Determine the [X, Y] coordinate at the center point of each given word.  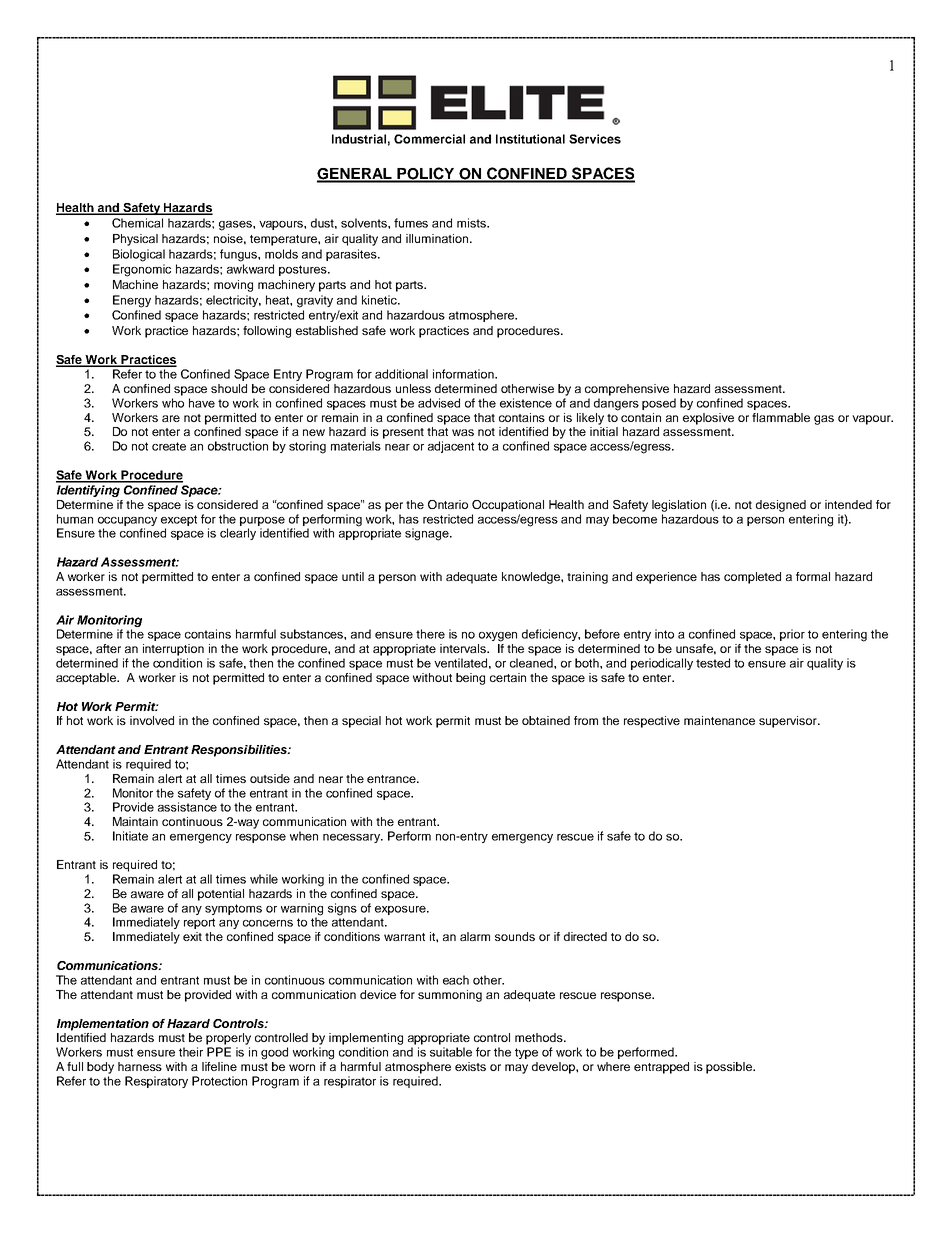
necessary [352, 838]
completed [752, 578]
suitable [451, 1052]
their [191, 1052]
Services [595, 139]
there [430, 634]
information [464, 374]
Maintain [135, 821]
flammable [781, 417]
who [173, 403]
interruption [173, 650]
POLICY [426, 174]
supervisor [789, 722]
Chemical [137, 223]
